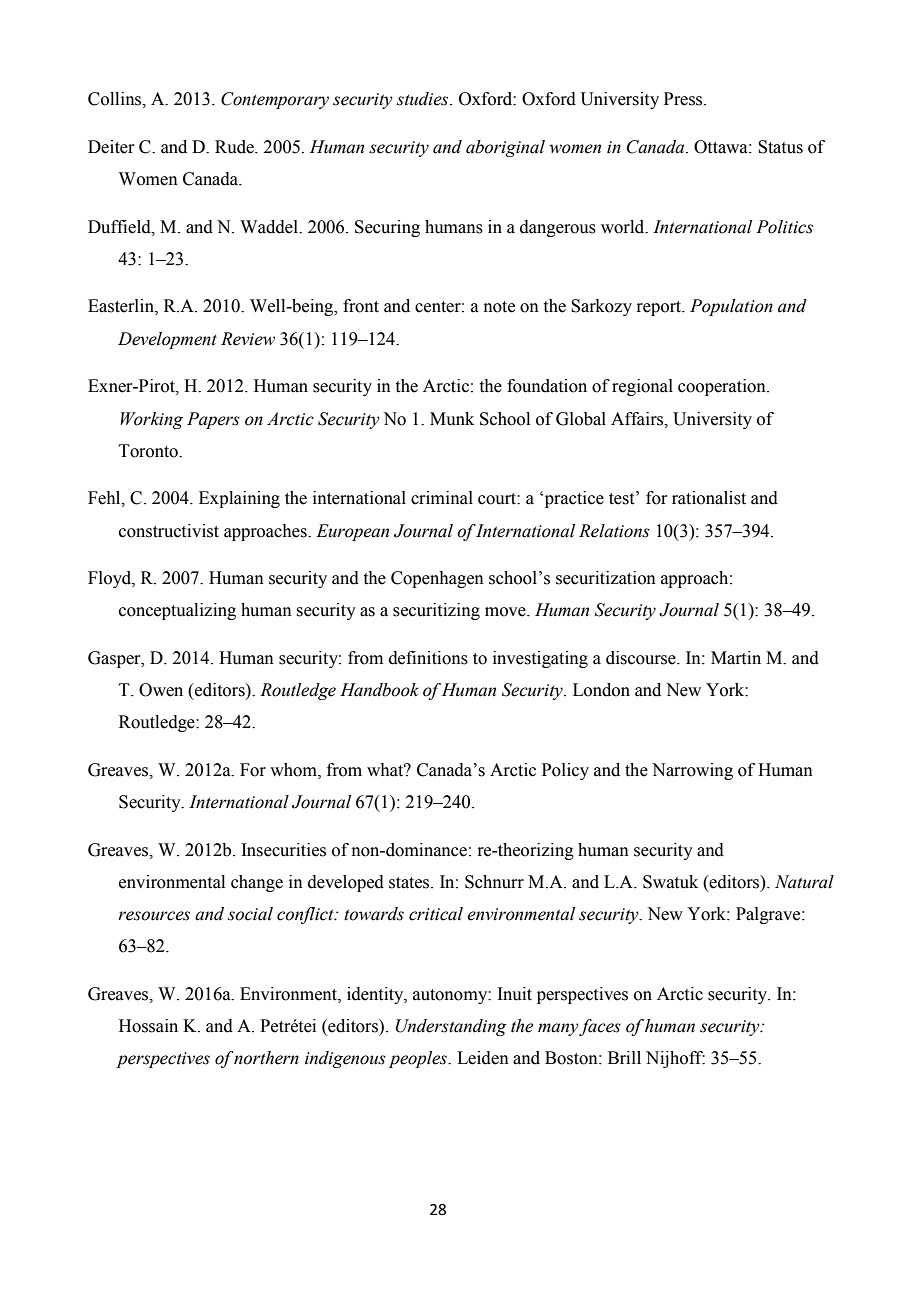  What do you see at coordinates (624, 1057) in the screenshot?
I see `Brill` at bounding box center [624, 1057].
